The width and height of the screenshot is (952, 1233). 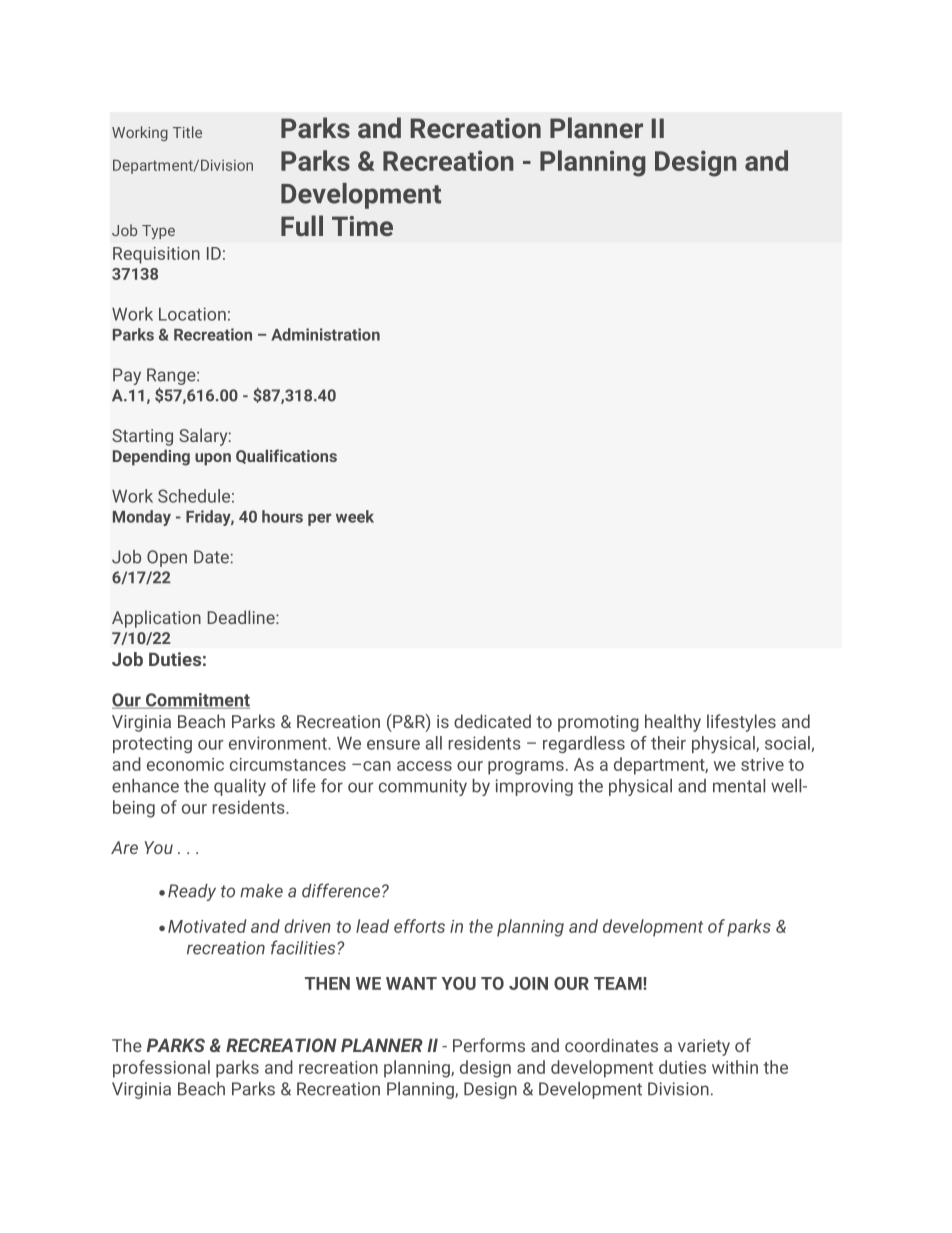 I want to click on Performs, so click(x=489, y=1045).
